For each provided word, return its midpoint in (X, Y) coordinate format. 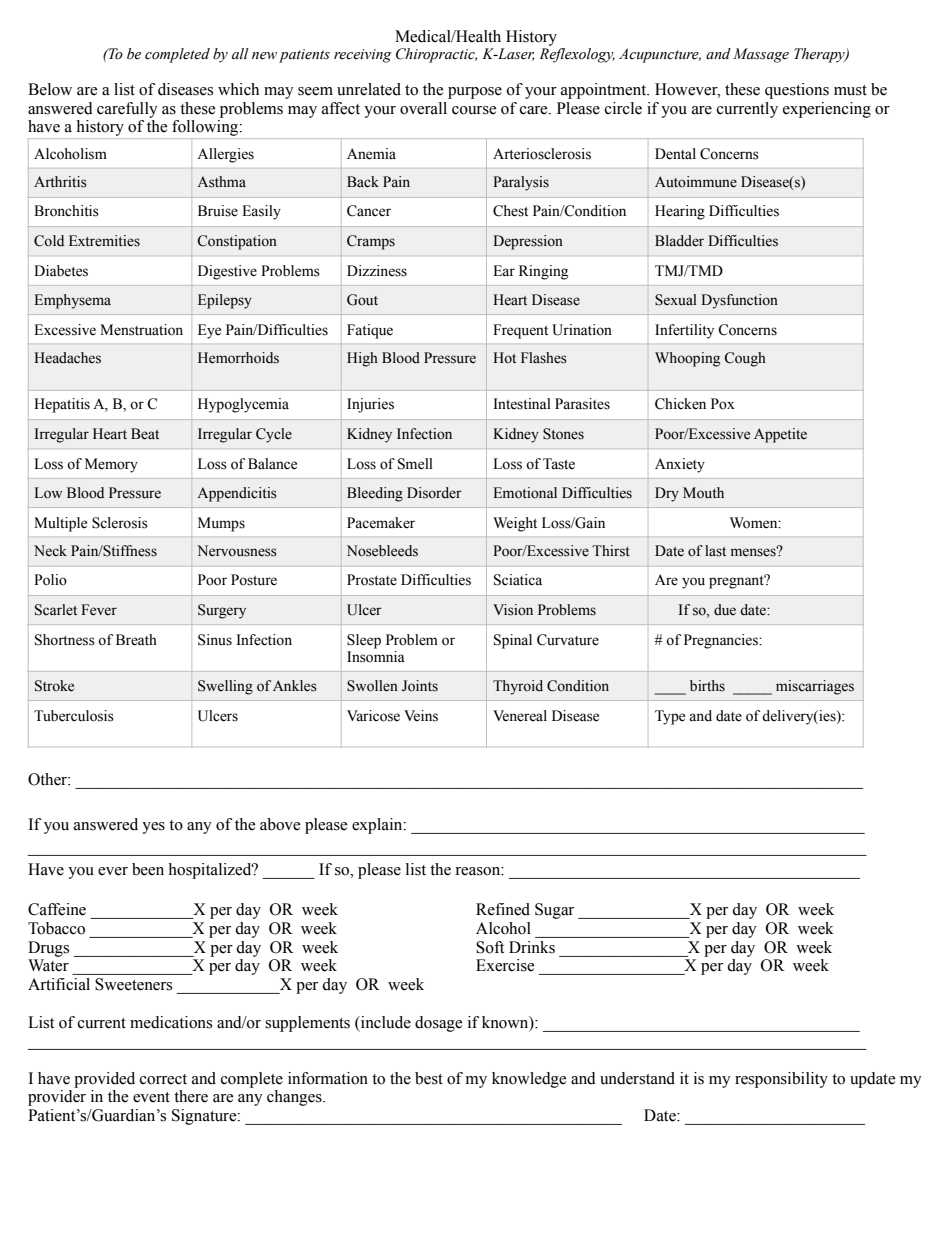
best (429, 1078)
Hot (504, 358)
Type (670, 717)
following (206, 128)
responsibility (781, 1080)
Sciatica (518, 580)
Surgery (222, 611)
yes (153, 828)
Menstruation (141, 330)
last (715, 551)
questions (797, 91)
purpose (475, 93)
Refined (503, 909)
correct (163, 1079)
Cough (745, 359)
